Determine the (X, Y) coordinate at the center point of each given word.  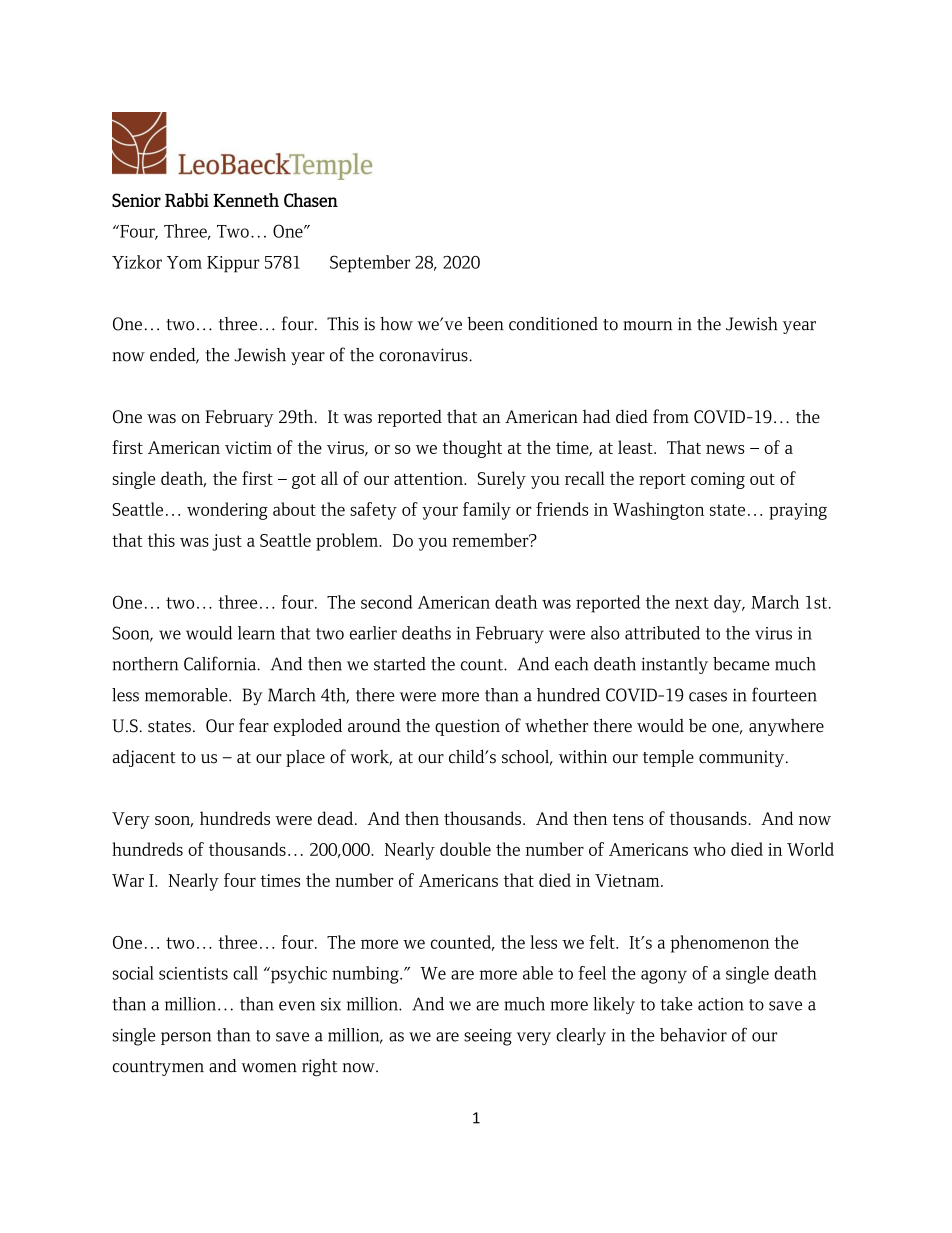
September (370, 264)
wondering (227, 511)
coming (718, 480)
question (467, 727)
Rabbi (187, 200)
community (743, 758)
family (487, 511)
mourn (647, 326)
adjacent (144, 758)
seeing (488, 1037)
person (186, 1038)
